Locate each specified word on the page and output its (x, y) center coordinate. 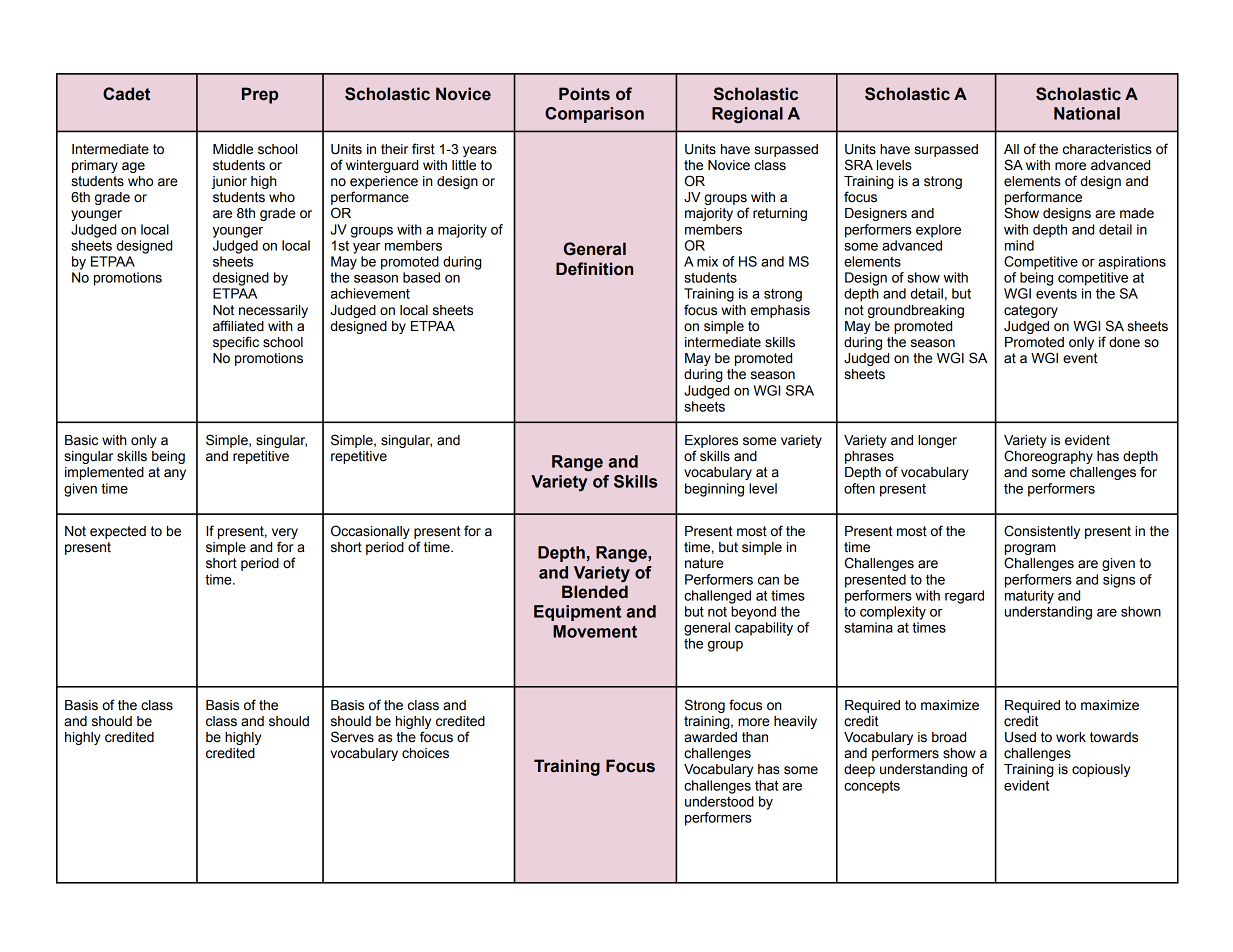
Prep (260, 95)
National (1087, 113)
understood (719, 801)
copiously (1101, 770)
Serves (352, 737)
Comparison (594, 115)
